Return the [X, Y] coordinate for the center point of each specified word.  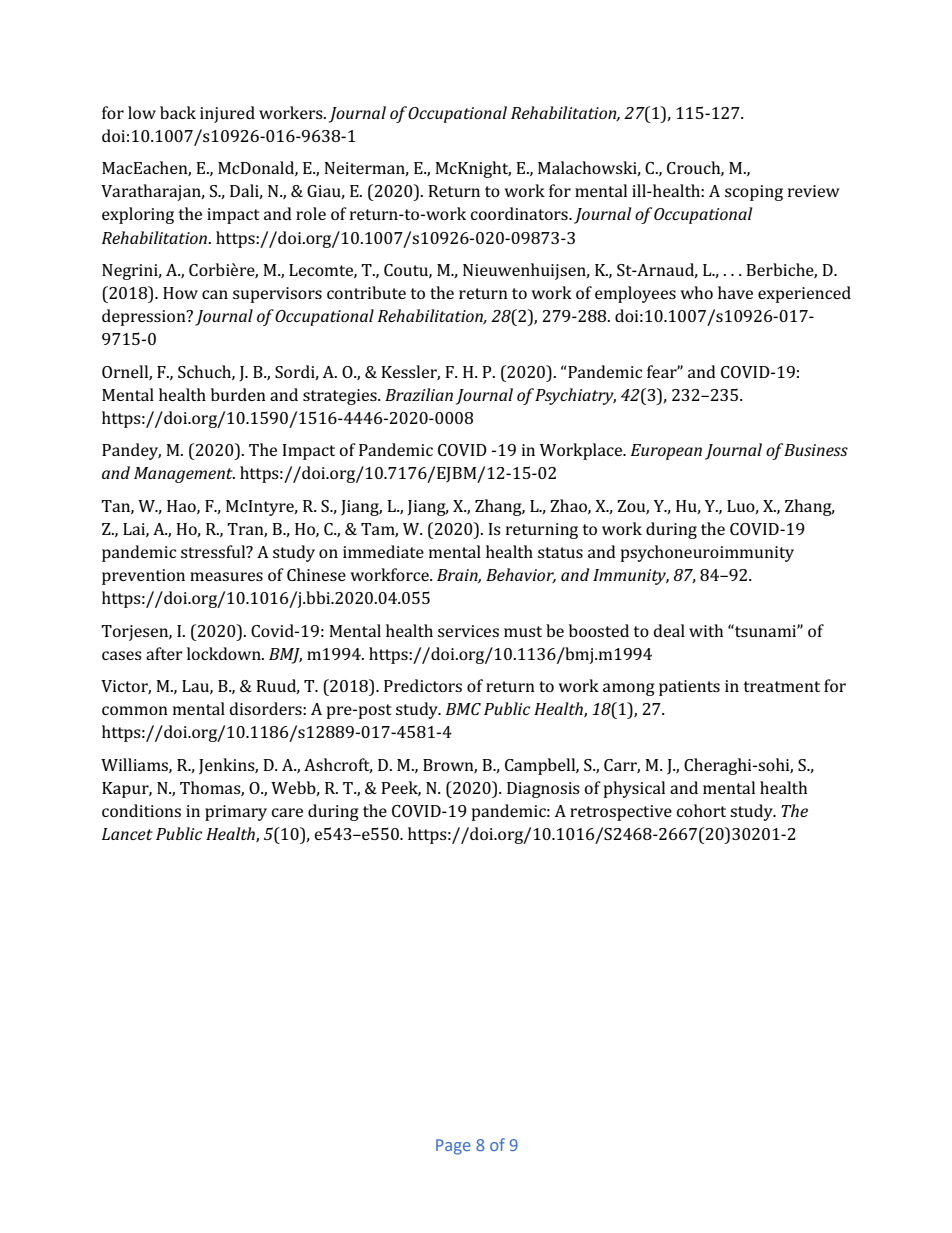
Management [184, 475]
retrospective [621, 813]
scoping [754, 193]
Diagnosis [543, 790]
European [666, 452]
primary [236, 813]
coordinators [520, 213]
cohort [701, 810]
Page [453, 1147]
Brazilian [419, 394]
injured [227, 114]
